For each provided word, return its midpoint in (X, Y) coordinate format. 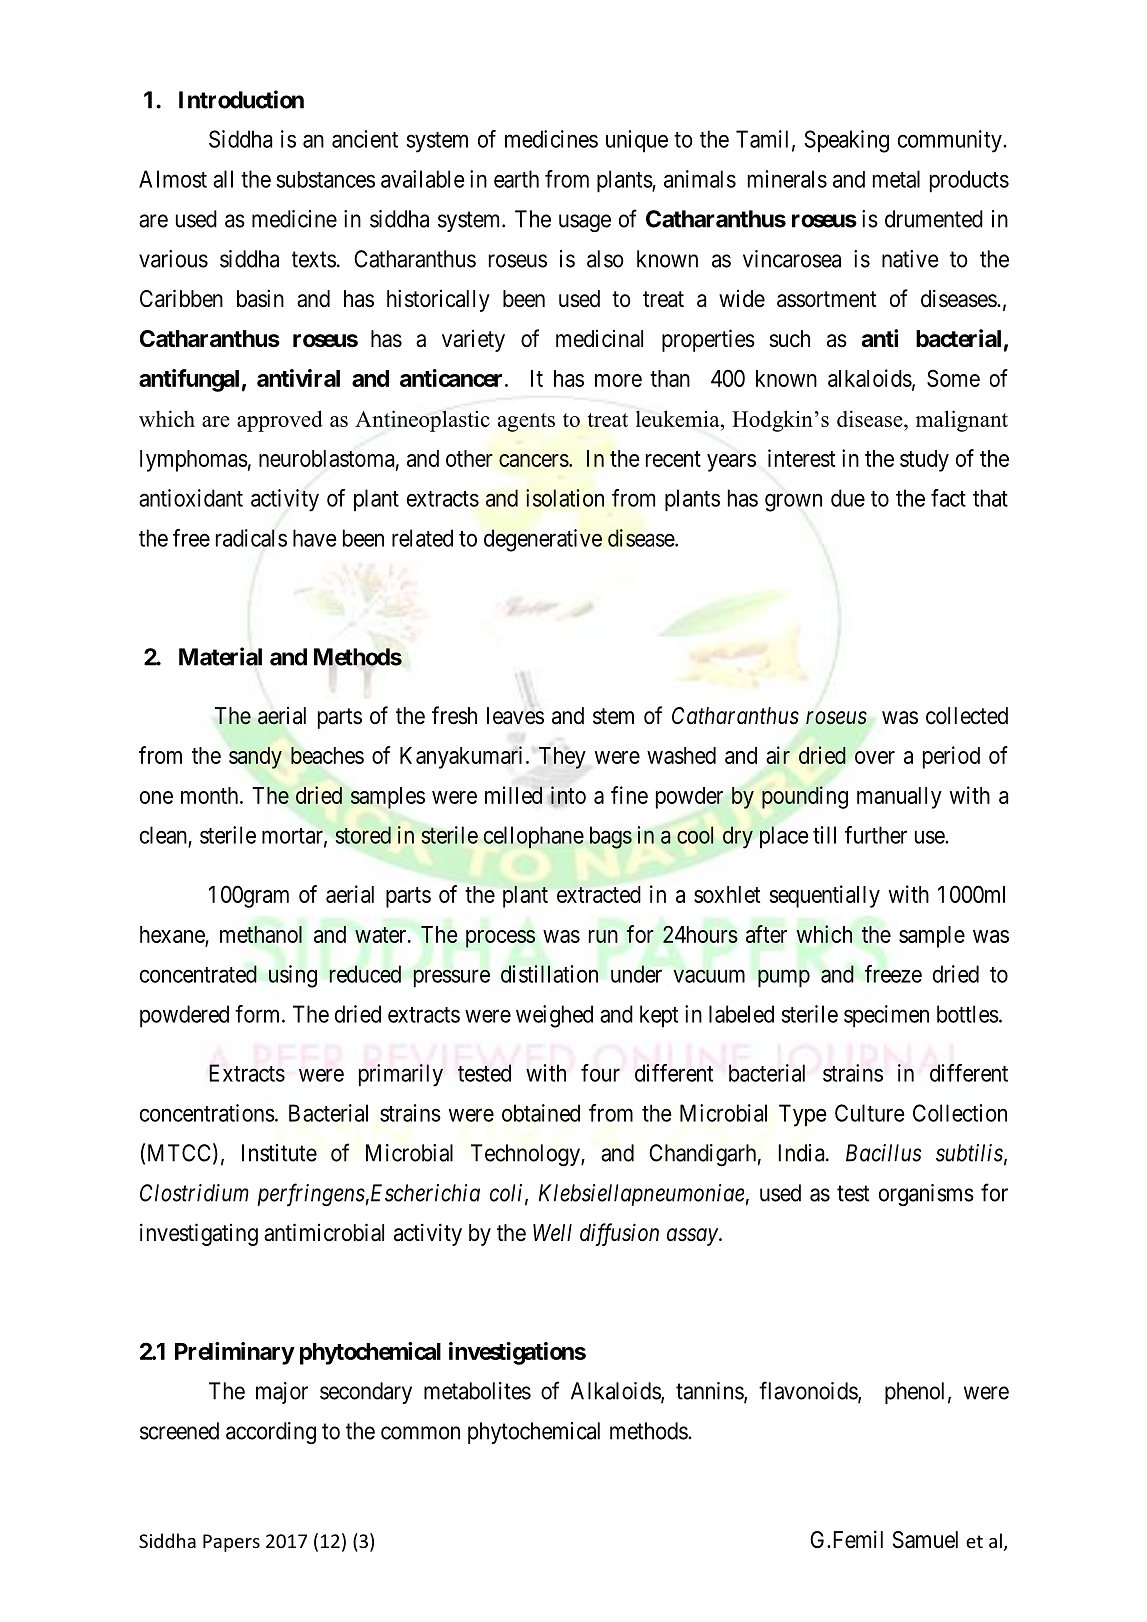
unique (637, 141)
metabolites (477, 1391)
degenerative (543, 540)
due (848, 498)
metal (896, 179)
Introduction (241, 99)
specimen (886, 1016)
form (259, 1014)
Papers (231, 1543)
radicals (251, 538)
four (600, 1073)
